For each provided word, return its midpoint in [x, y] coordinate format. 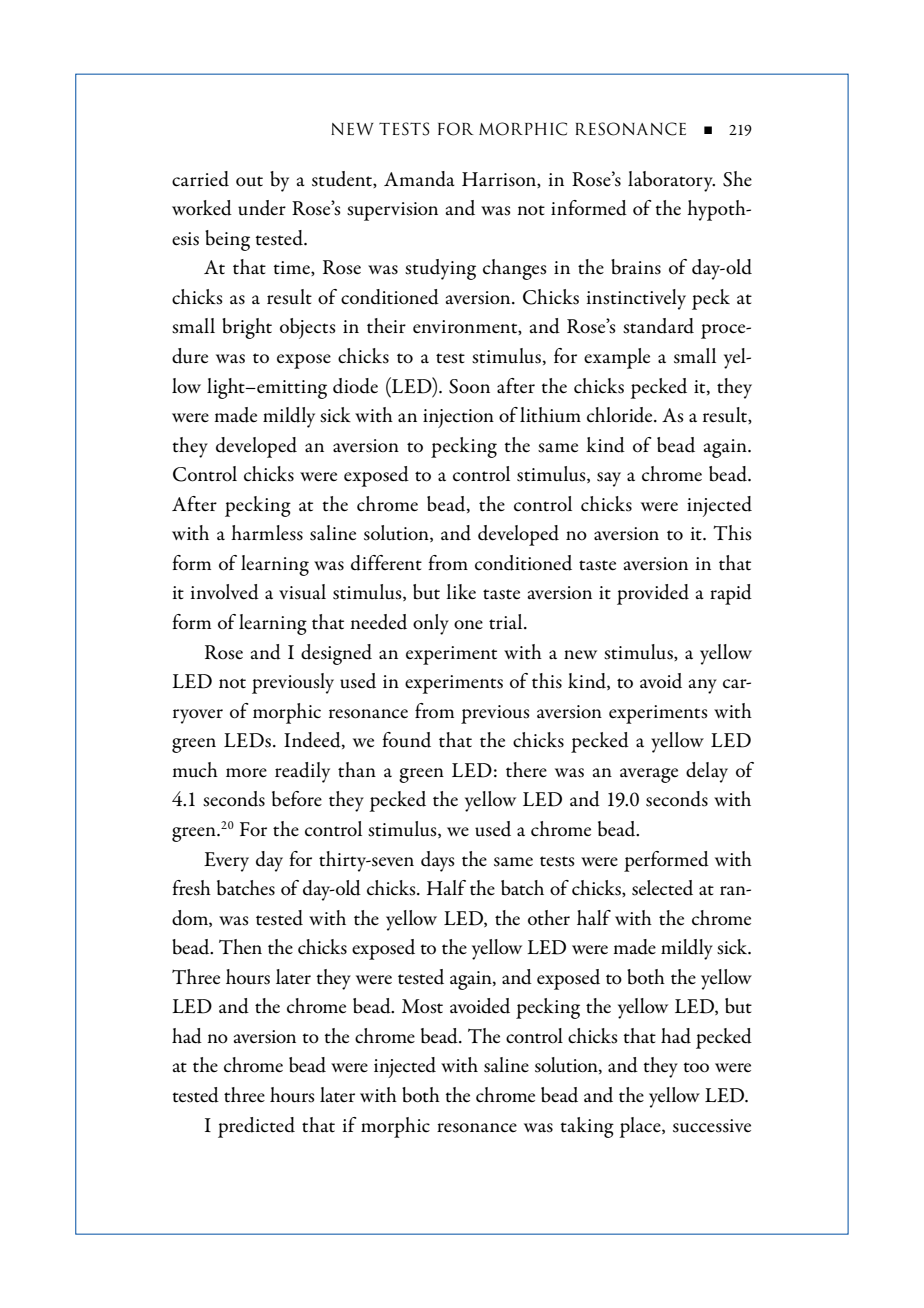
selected [662, 888]
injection [458, 418]
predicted [256, 1127]
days [438, 861]
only [431, 624]
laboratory [671, 181]
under [262, 208]
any [703, 686]
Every [226, 862]
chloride [621, 415]
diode [355, 386]
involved [225, 592]
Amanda [419, 179]
